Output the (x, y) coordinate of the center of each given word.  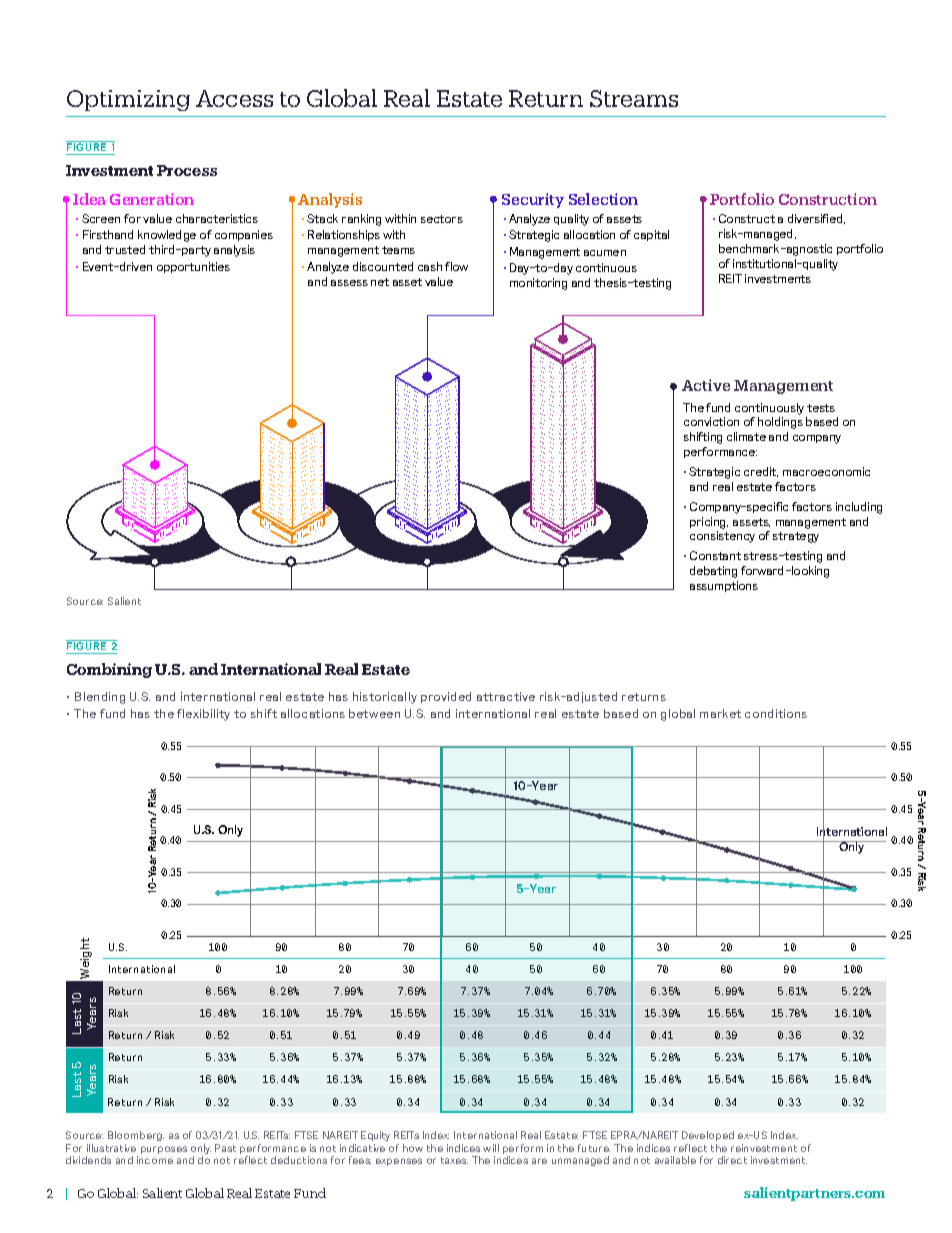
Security (533, 200)
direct (732, 1160)
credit (761, 472)
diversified (816, 219)
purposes (164, 1150)
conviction (711, 421)
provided (446, 697)
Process (187, 170)
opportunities (193, 267)
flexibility (203, 715)
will (491, 1148)
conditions (776, 713)
